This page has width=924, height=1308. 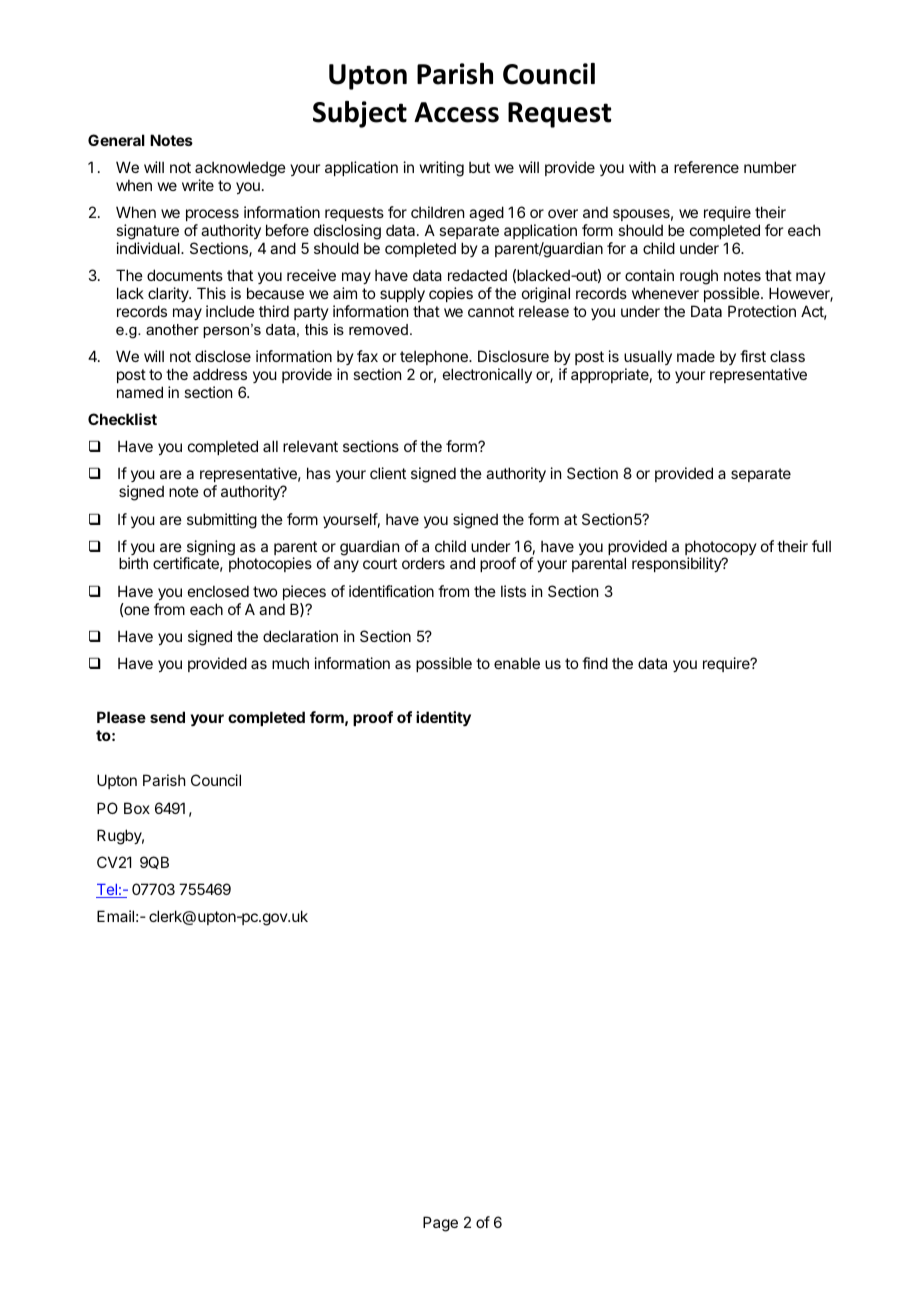 What do you see at coordinates (198, 185) in the page?
I see `write` at bounding box center [198, 185].
